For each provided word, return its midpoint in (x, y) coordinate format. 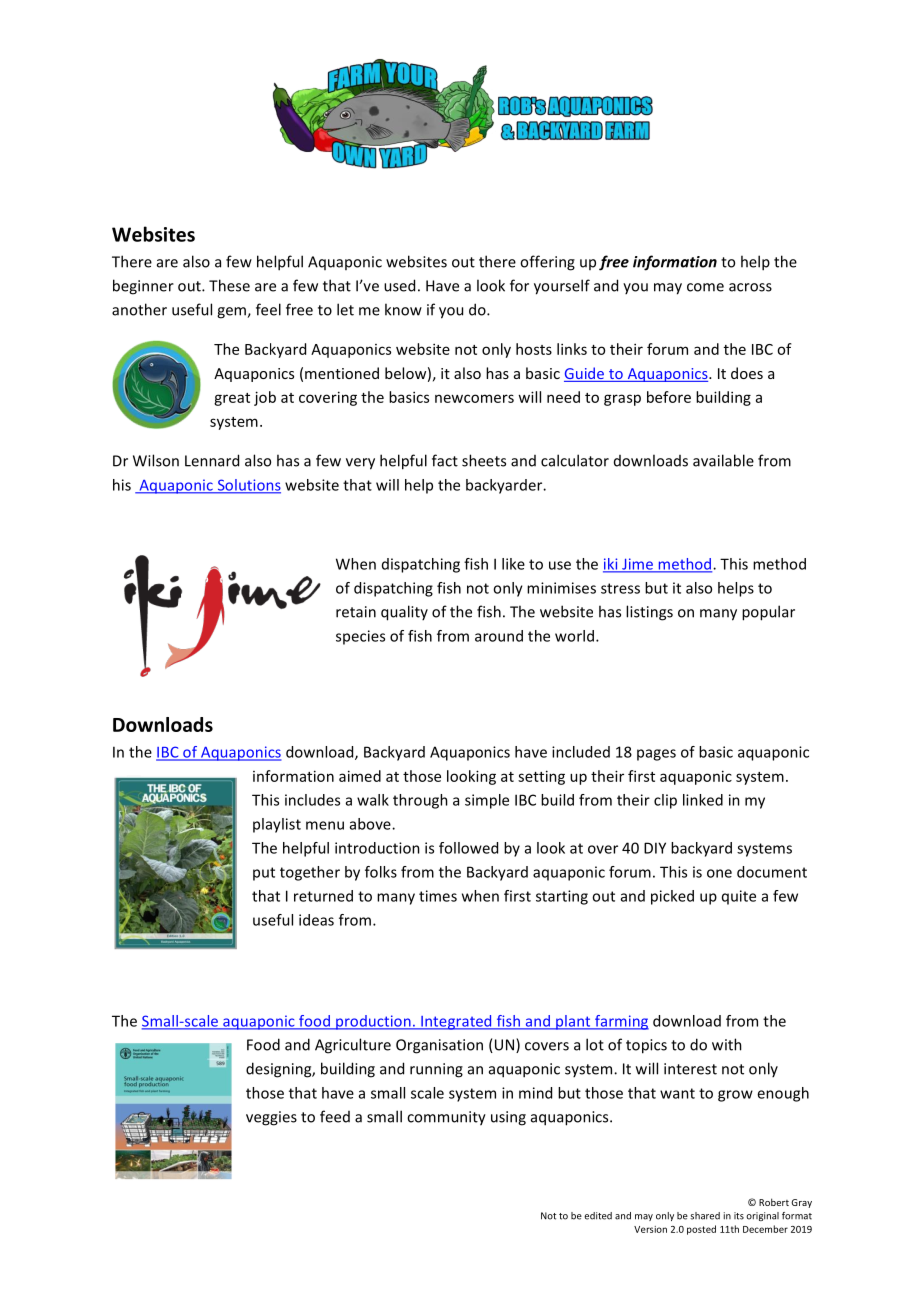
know (403, 309)
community (446, 1118)
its (739, 1216)
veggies (271, 1118)
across (750, 287)
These (229, 285)
